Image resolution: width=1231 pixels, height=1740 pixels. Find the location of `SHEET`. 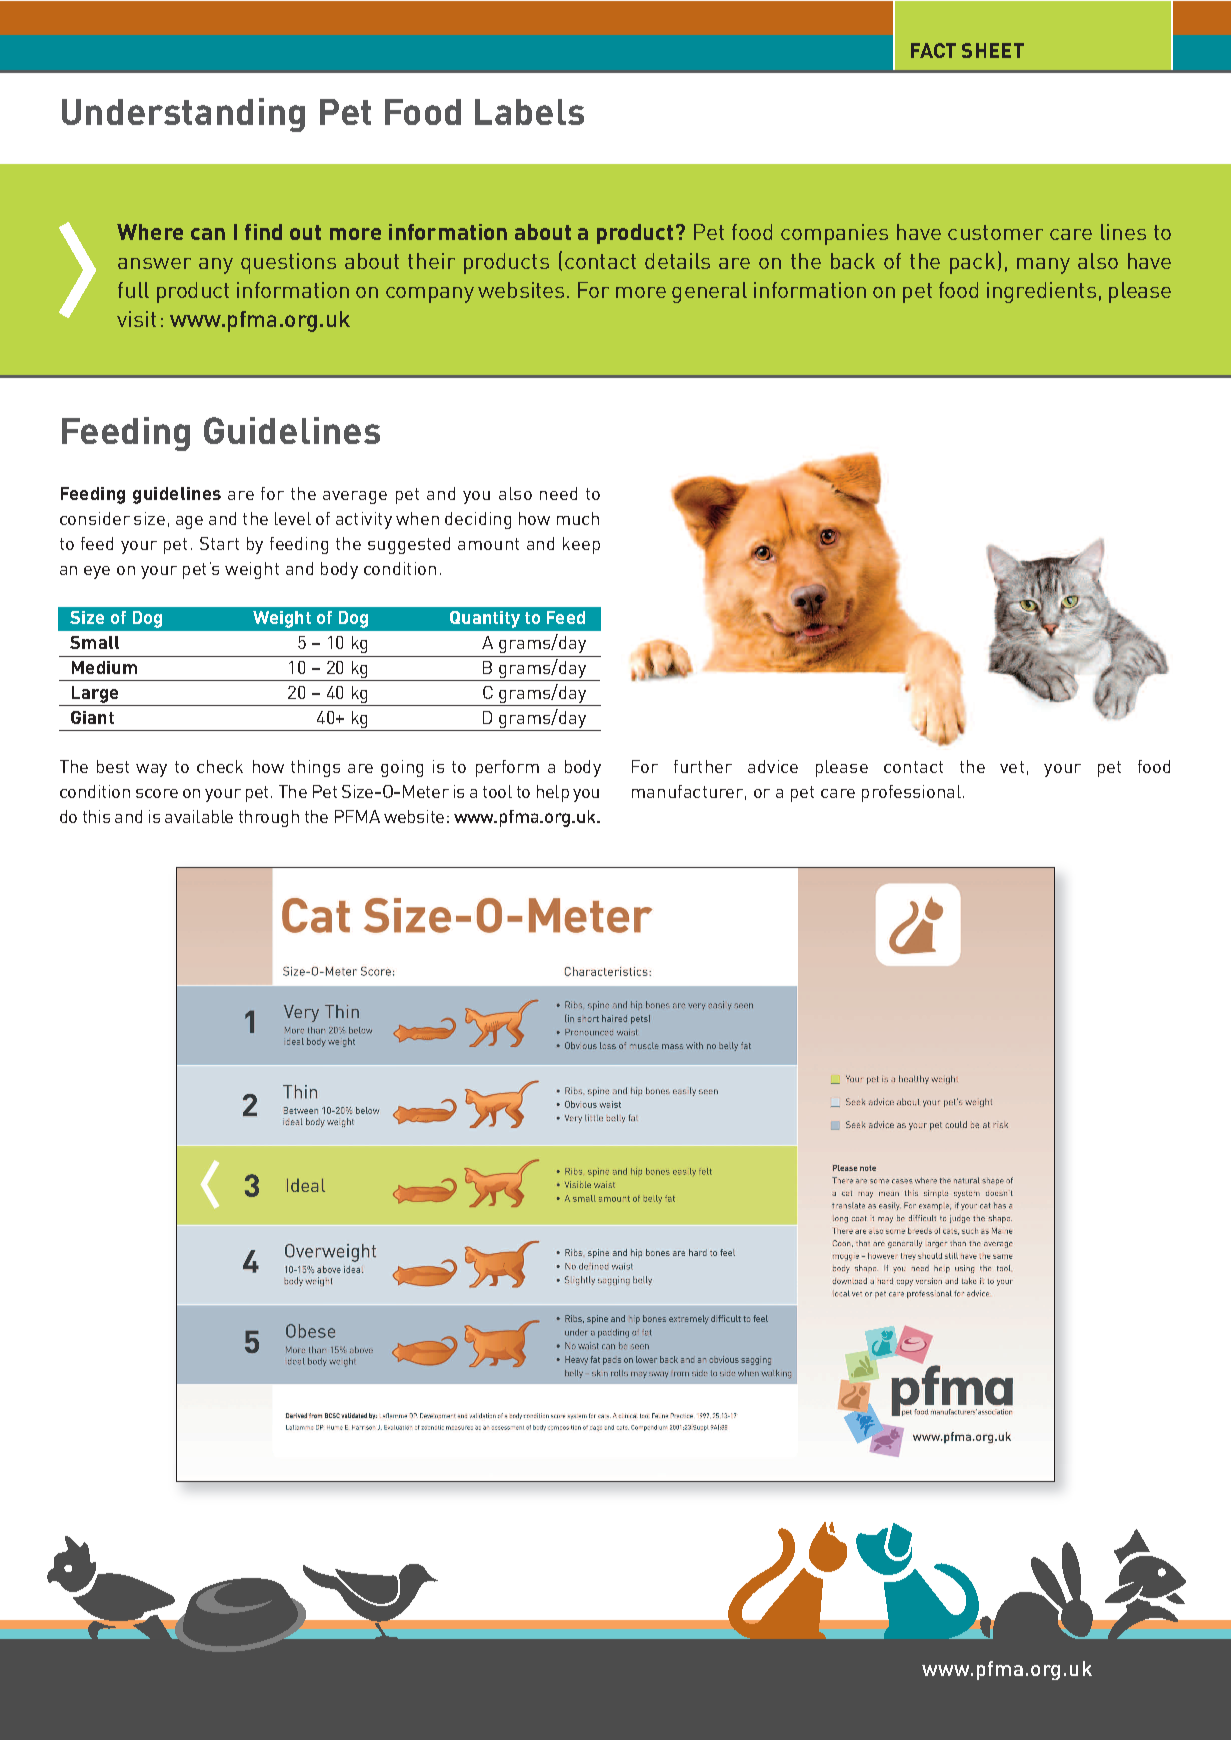

SHEET is located at coordinates (993, 50).
